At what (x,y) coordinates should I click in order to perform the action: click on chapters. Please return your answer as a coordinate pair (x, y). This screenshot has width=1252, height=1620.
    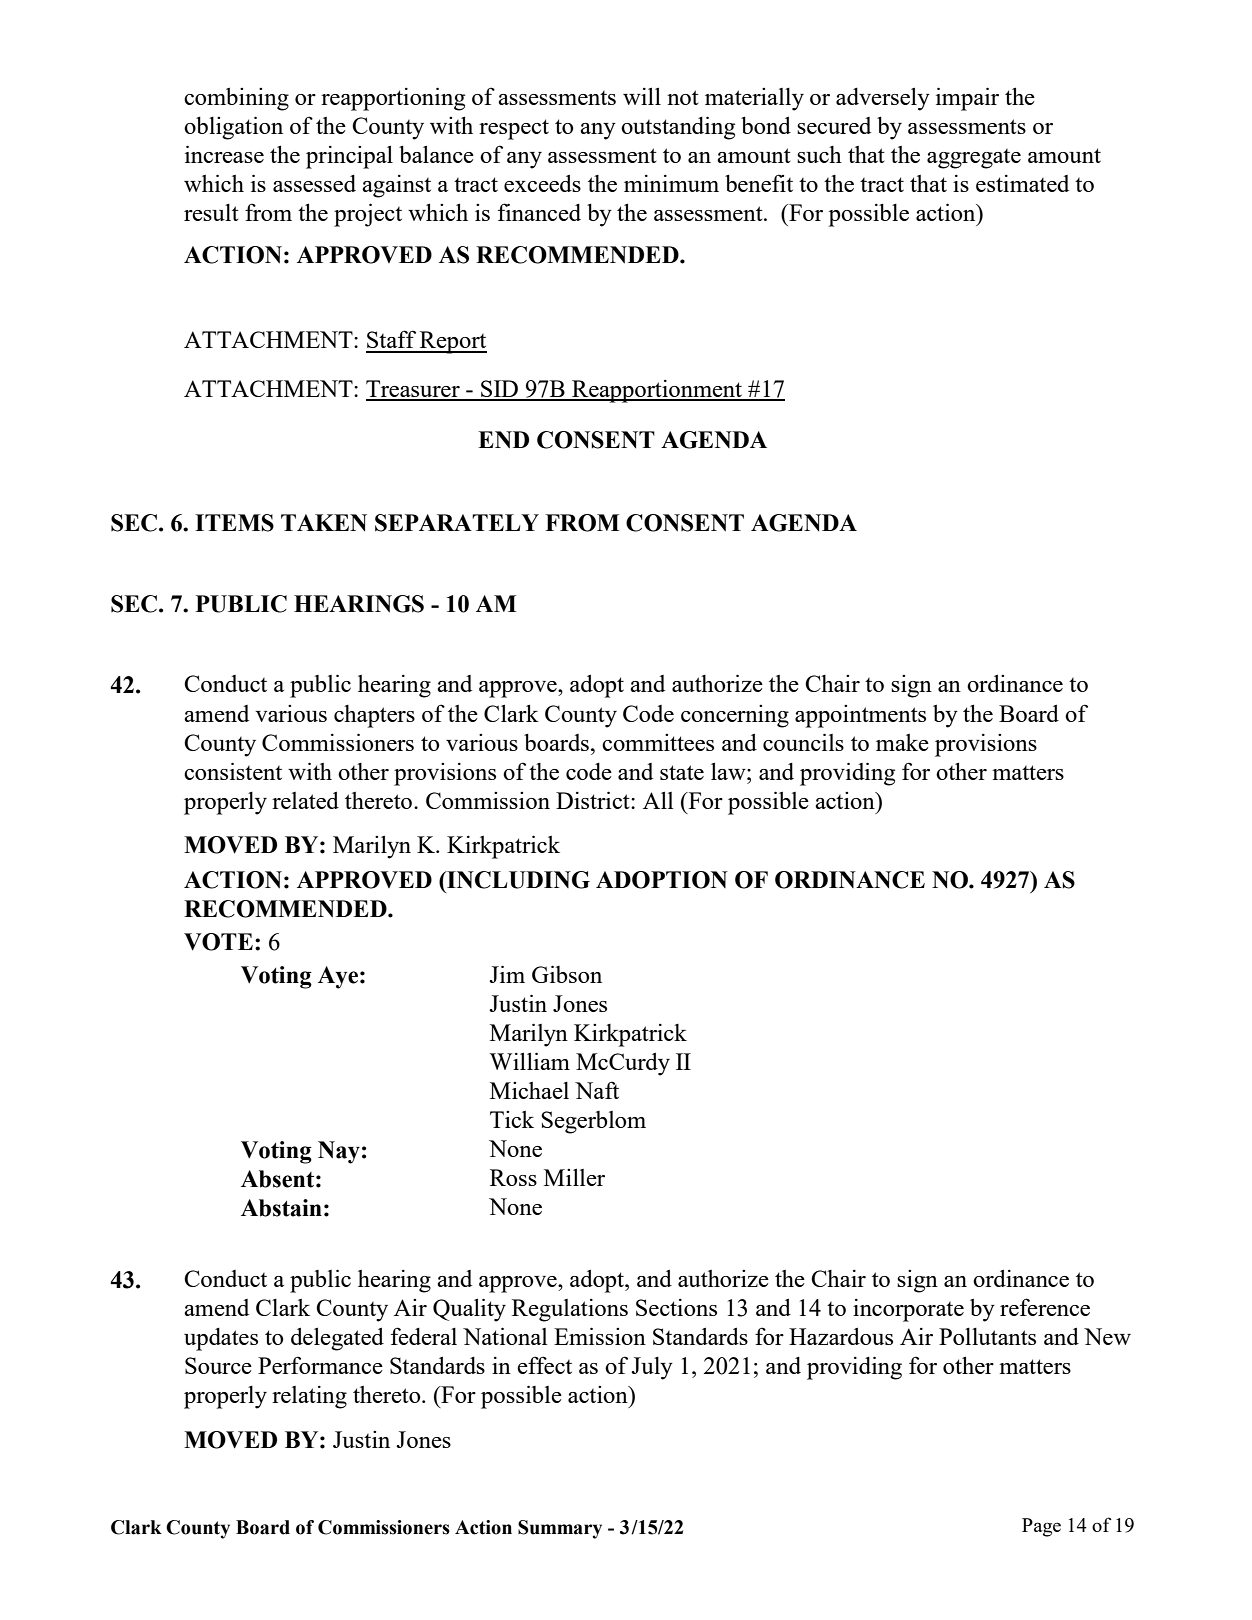
    Looking at the image, I should click on (374, 716).
